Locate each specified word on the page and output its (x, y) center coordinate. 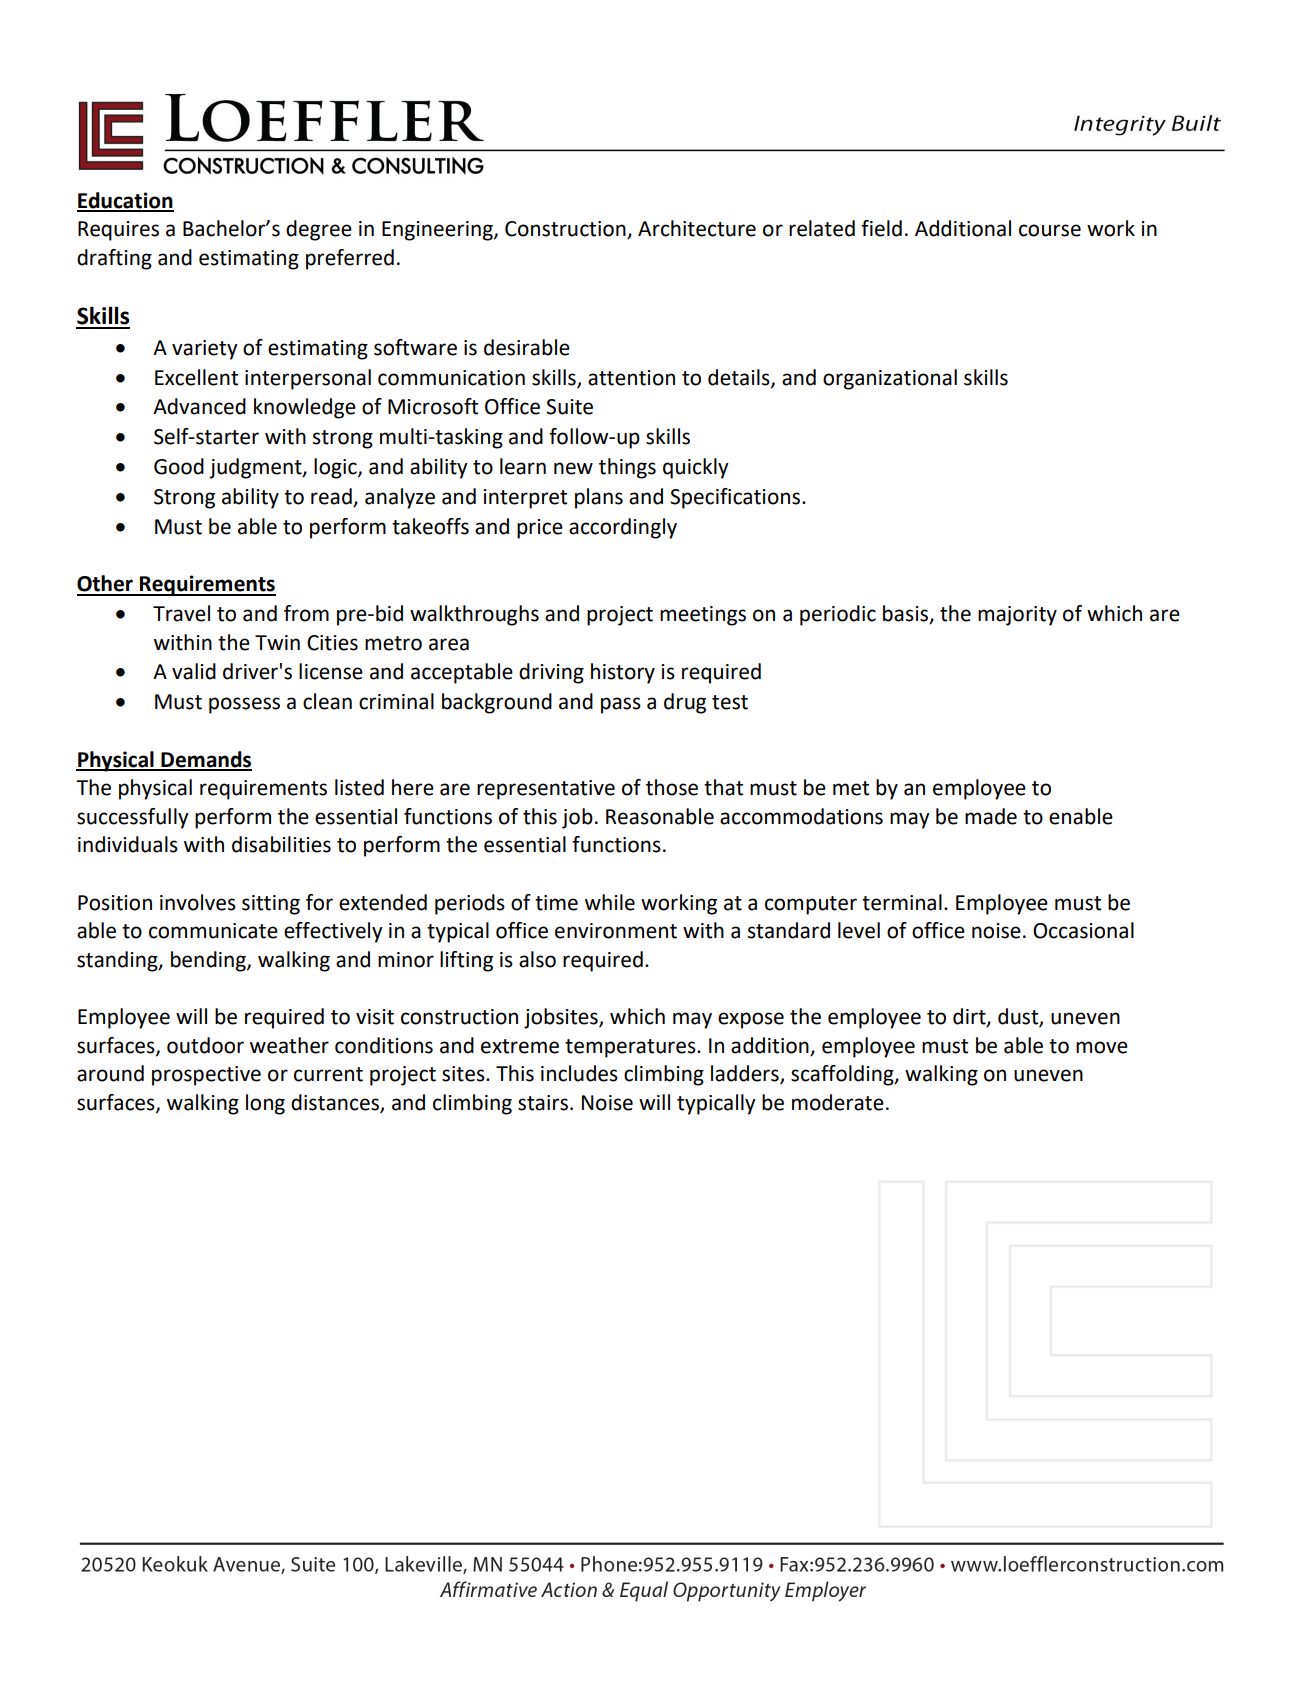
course (1050, 230)
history (623, 673)
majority (1017, 616)
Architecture (697, 228)
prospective (206, 1076)
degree (319, 230)
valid (194, 671)
